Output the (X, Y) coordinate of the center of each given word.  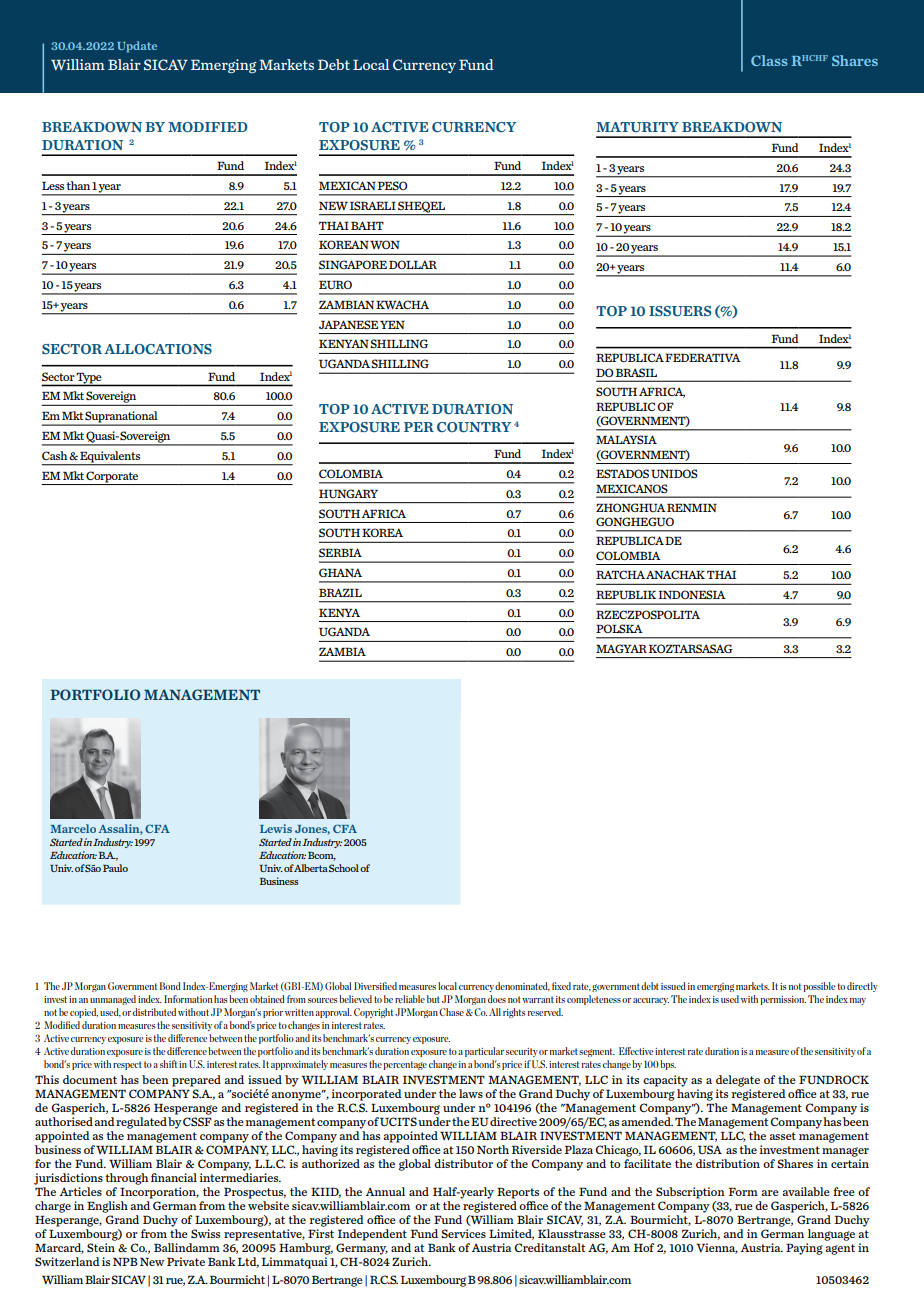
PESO (392, 185)
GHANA (340, 572)
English (107, 1207)
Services (463, 1233)
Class (769, 60)
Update (137, 47)
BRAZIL (340, 592)
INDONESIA (692, 595)
